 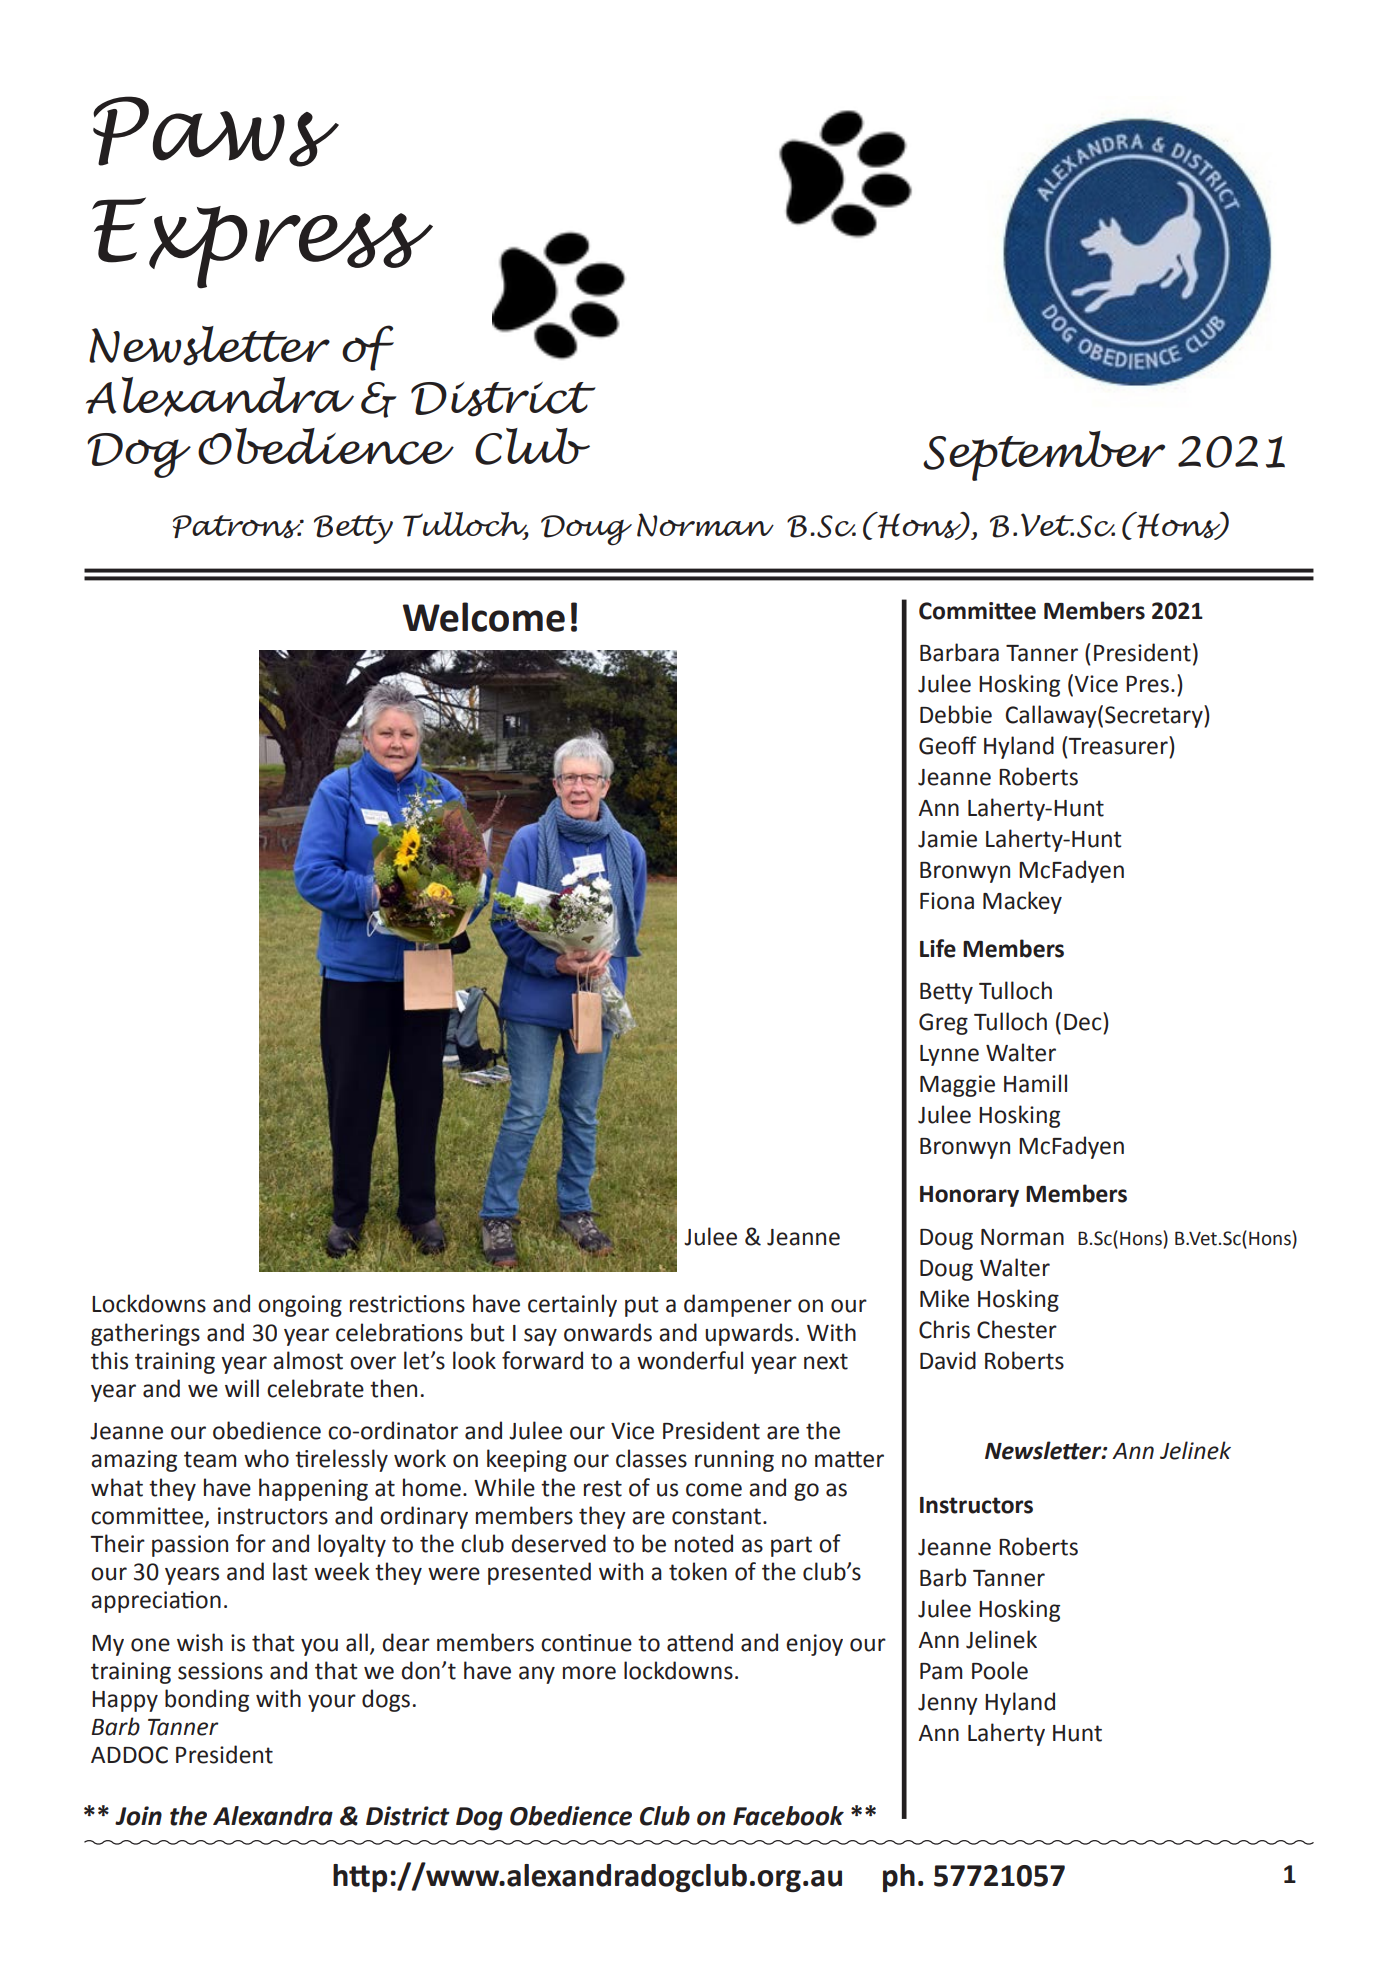 I want to click on ongoing, so click(x=300, y=1306).
